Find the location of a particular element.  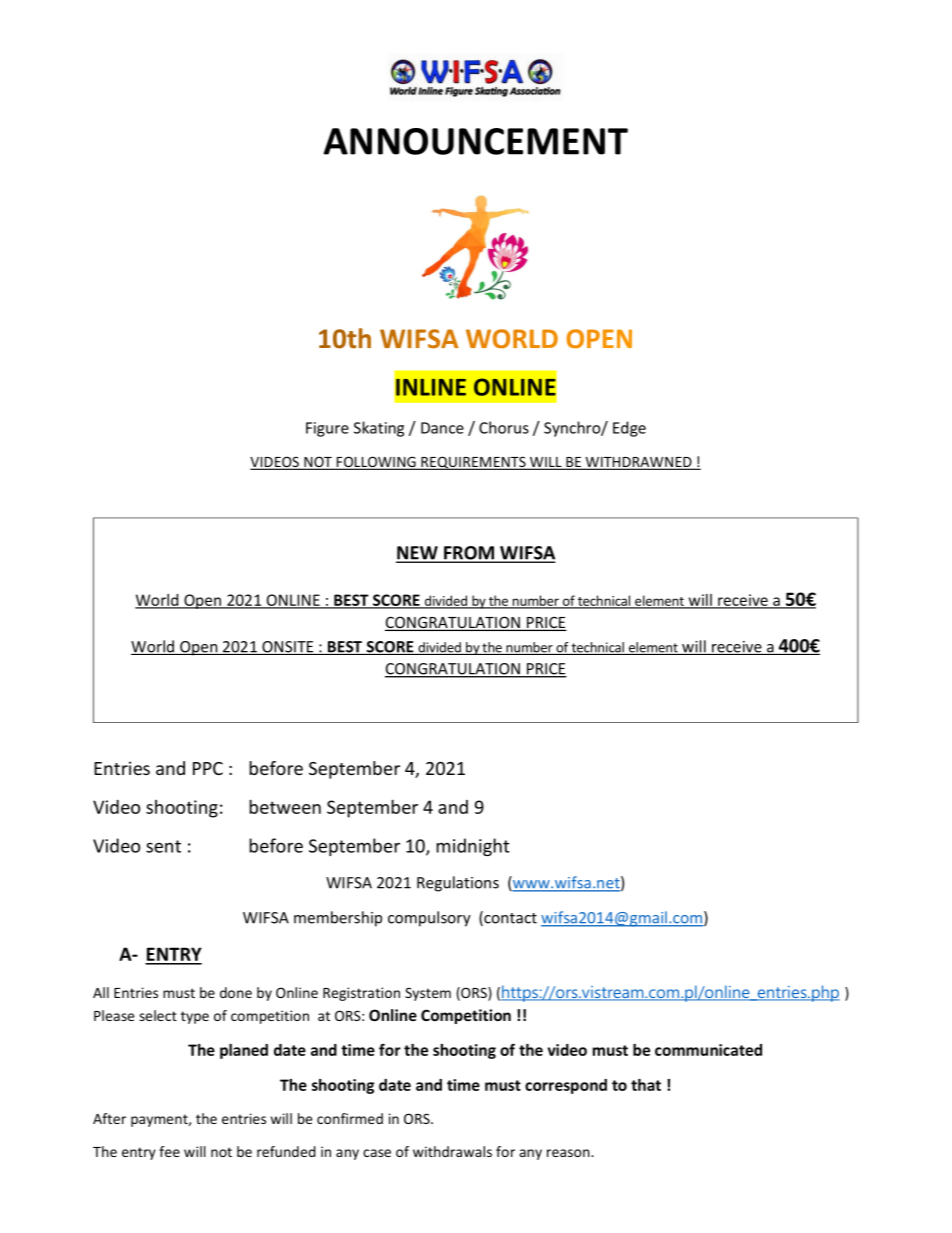

ANNOUNCEMENT is located at coordinates (475, 141).
